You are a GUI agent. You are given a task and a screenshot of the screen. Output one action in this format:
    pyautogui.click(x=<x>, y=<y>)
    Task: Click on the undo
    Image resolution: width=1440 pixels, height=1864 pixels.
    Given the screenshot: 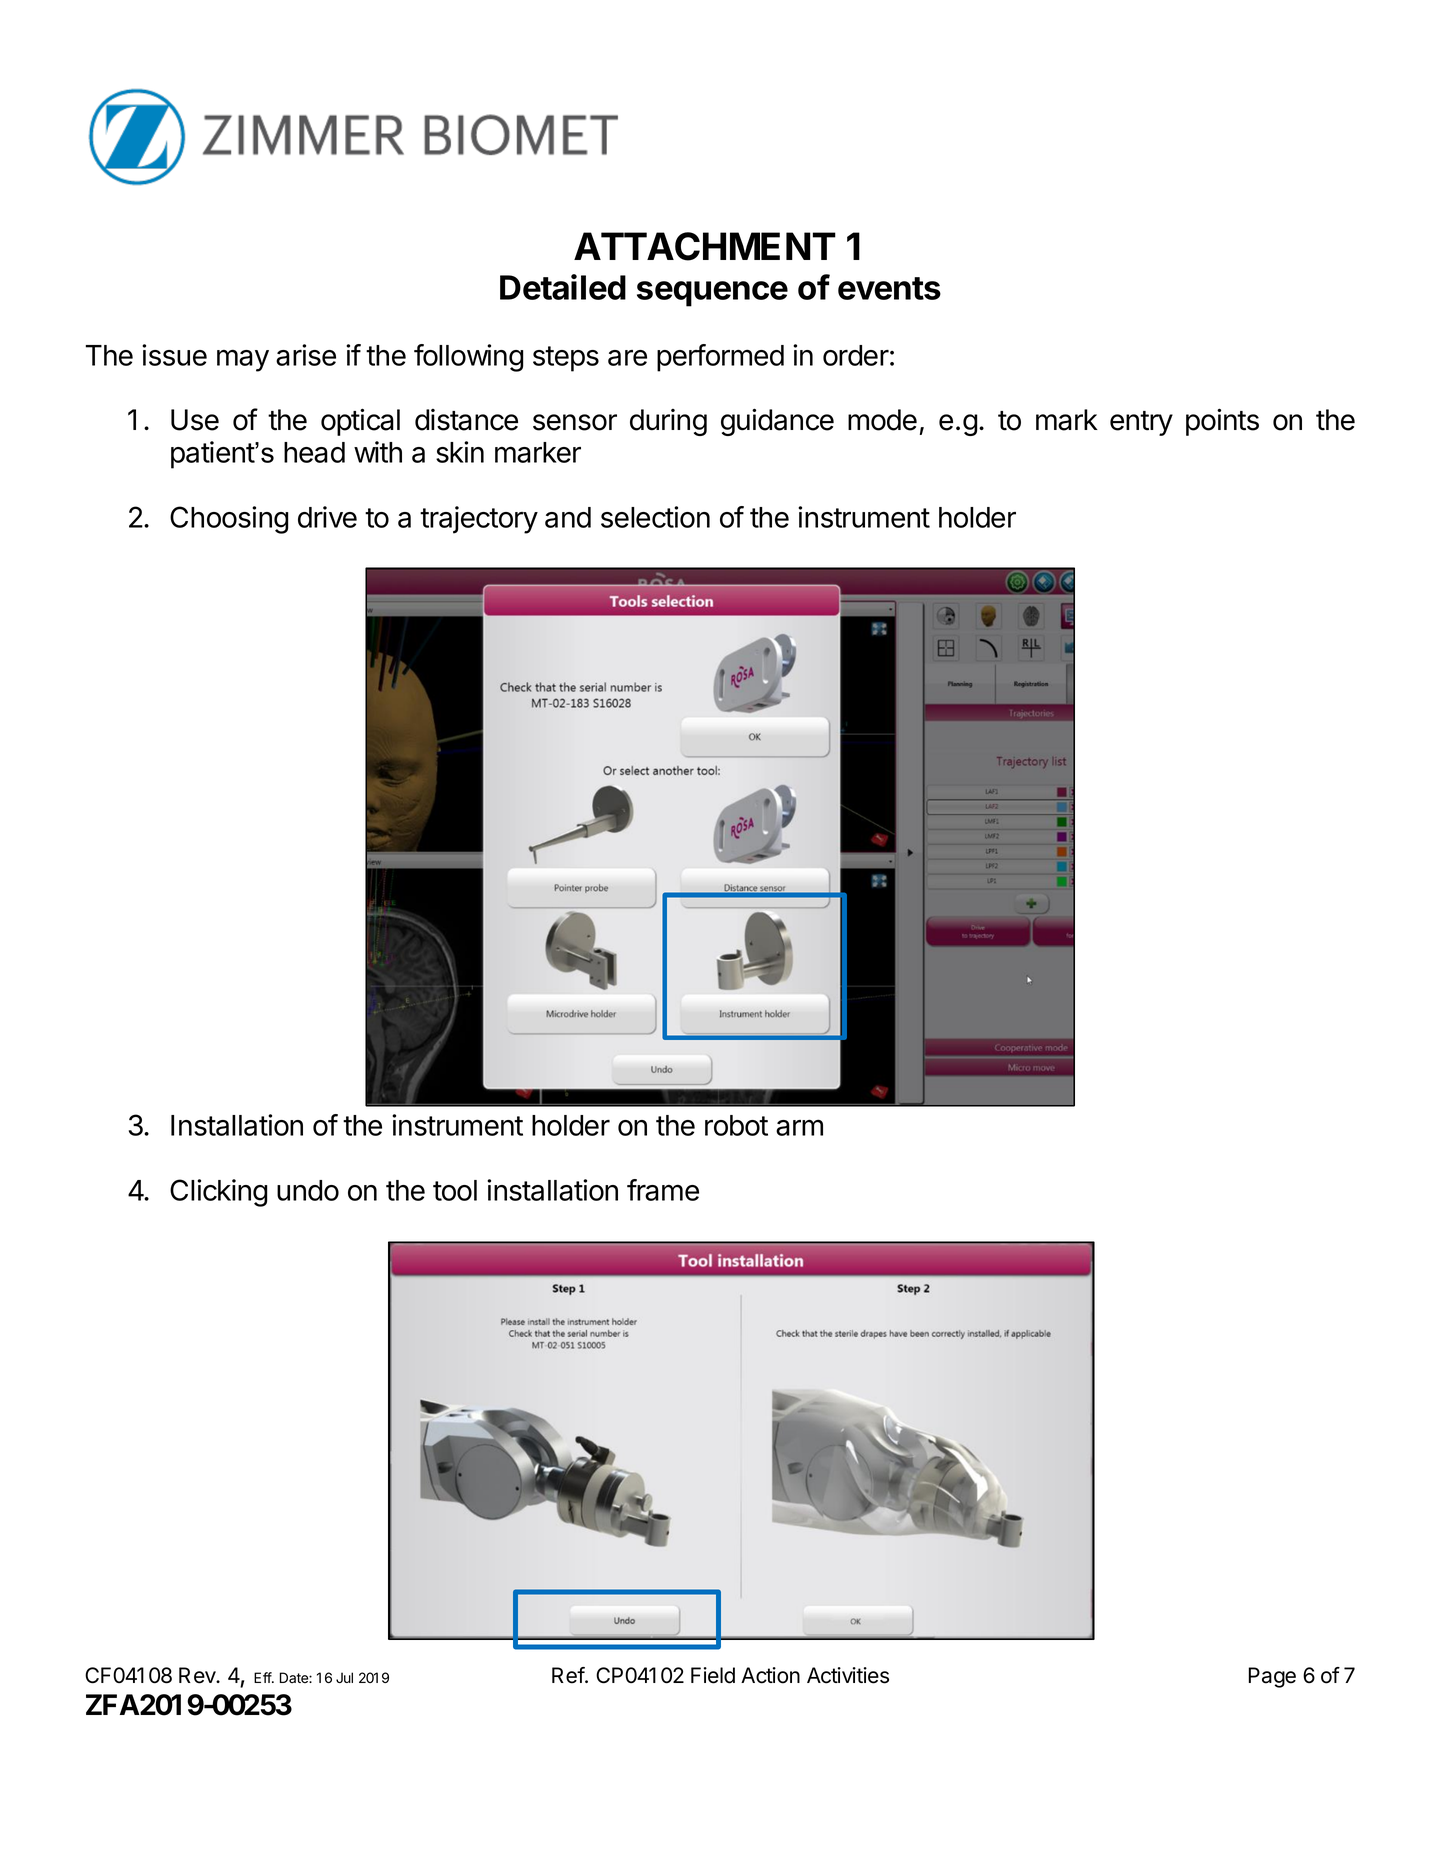 What is the action you would take?
    pyautogui.click(x=308, y=1190)
